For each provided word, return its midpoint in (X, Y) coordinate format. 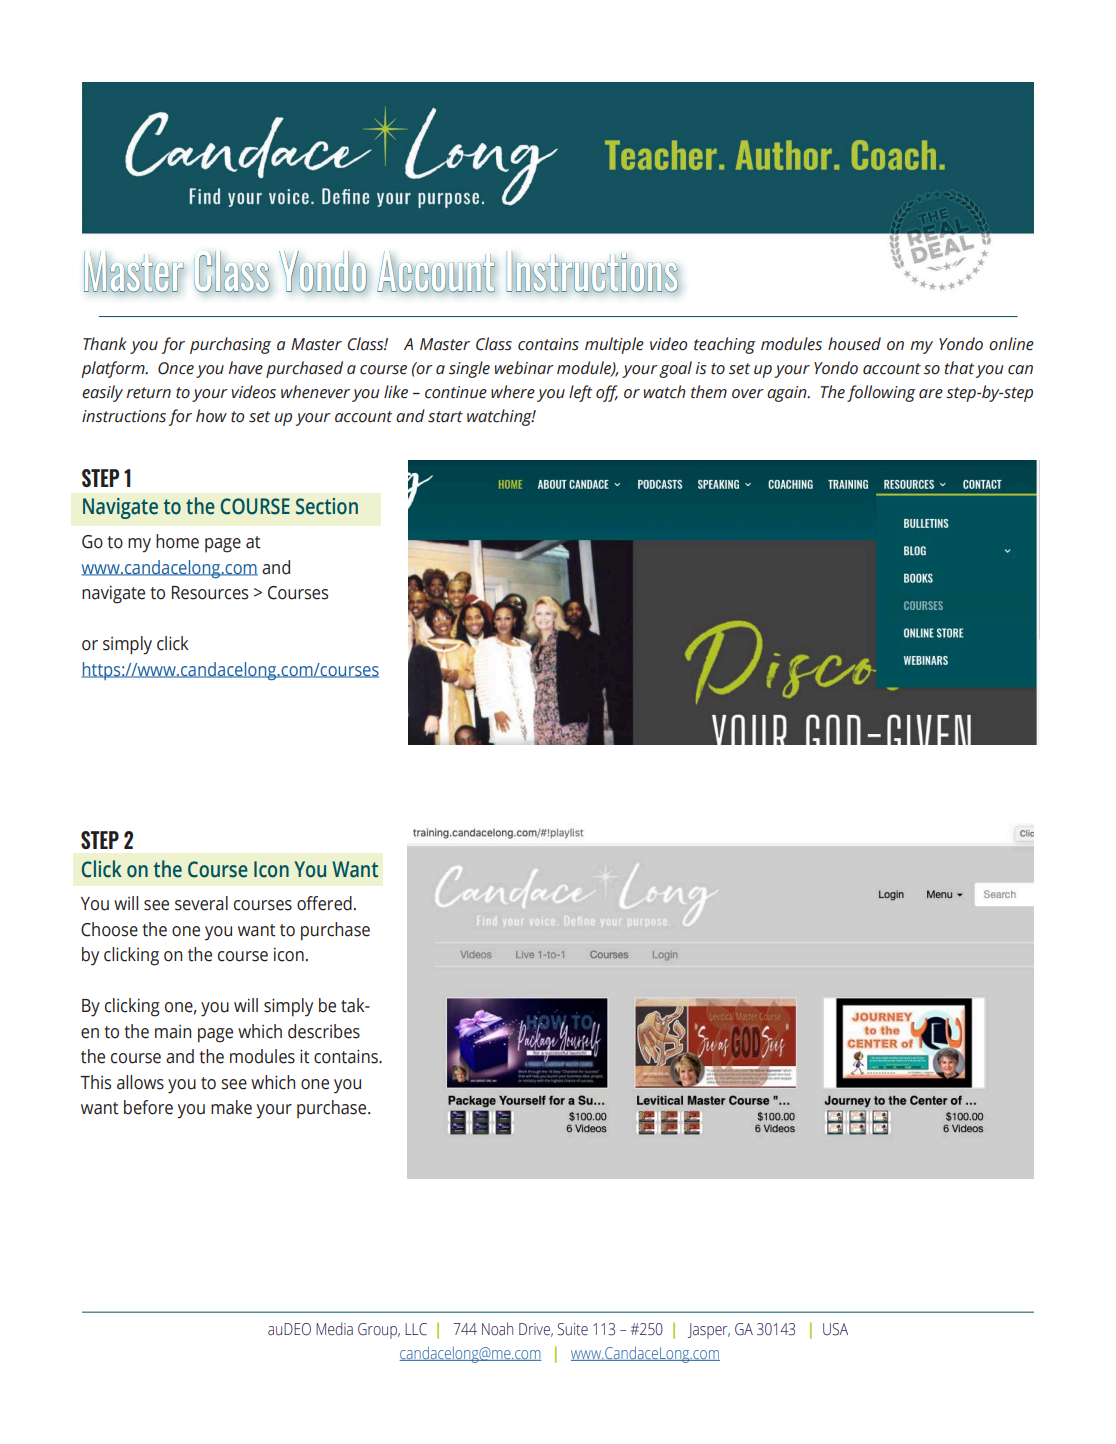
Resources (210, 593)
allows (140, 1082)
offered (324, 903)
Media (334, 1329)
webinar (524, 368)
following (881, 393)
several (201, 903)
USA (835, 1329)
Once (176, 368)
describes (324, 1031)
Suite (572, 1329)
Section (327, 506)
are (931, 394)
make (231, 1107)
